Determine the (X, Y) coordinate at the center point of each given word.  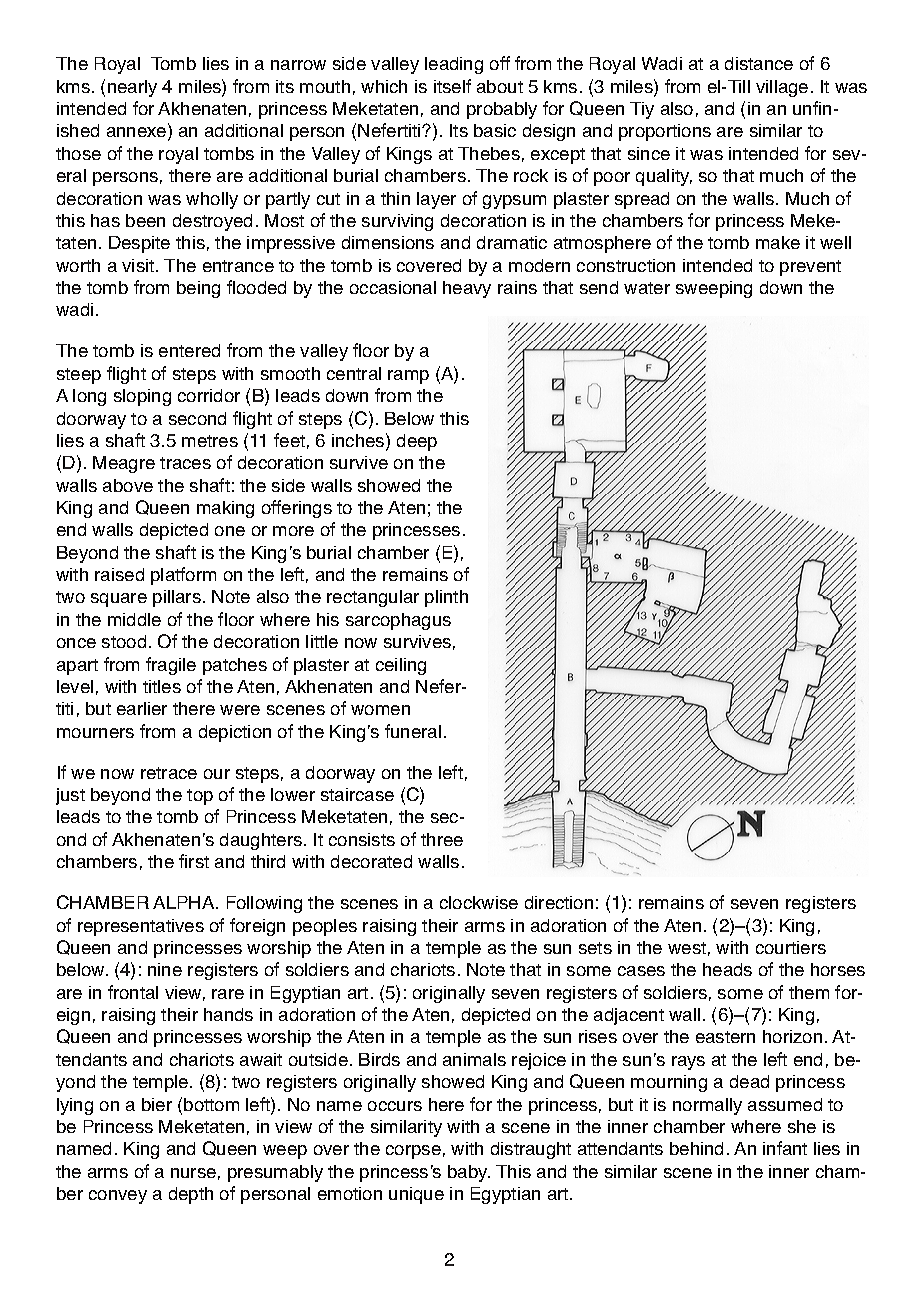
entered (189, 350)
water (647, 288)
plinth (446, 598)
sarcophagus (398, 621)
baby (468, 1173)
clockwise (479, 902)
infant (785, 1148)
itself (452, 86)
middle (134, 619)
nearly (132, 88)
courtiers (791, 947)
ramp (408, 377)
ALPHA (185, 902)
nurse (193, 1173)
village (782, 88)
